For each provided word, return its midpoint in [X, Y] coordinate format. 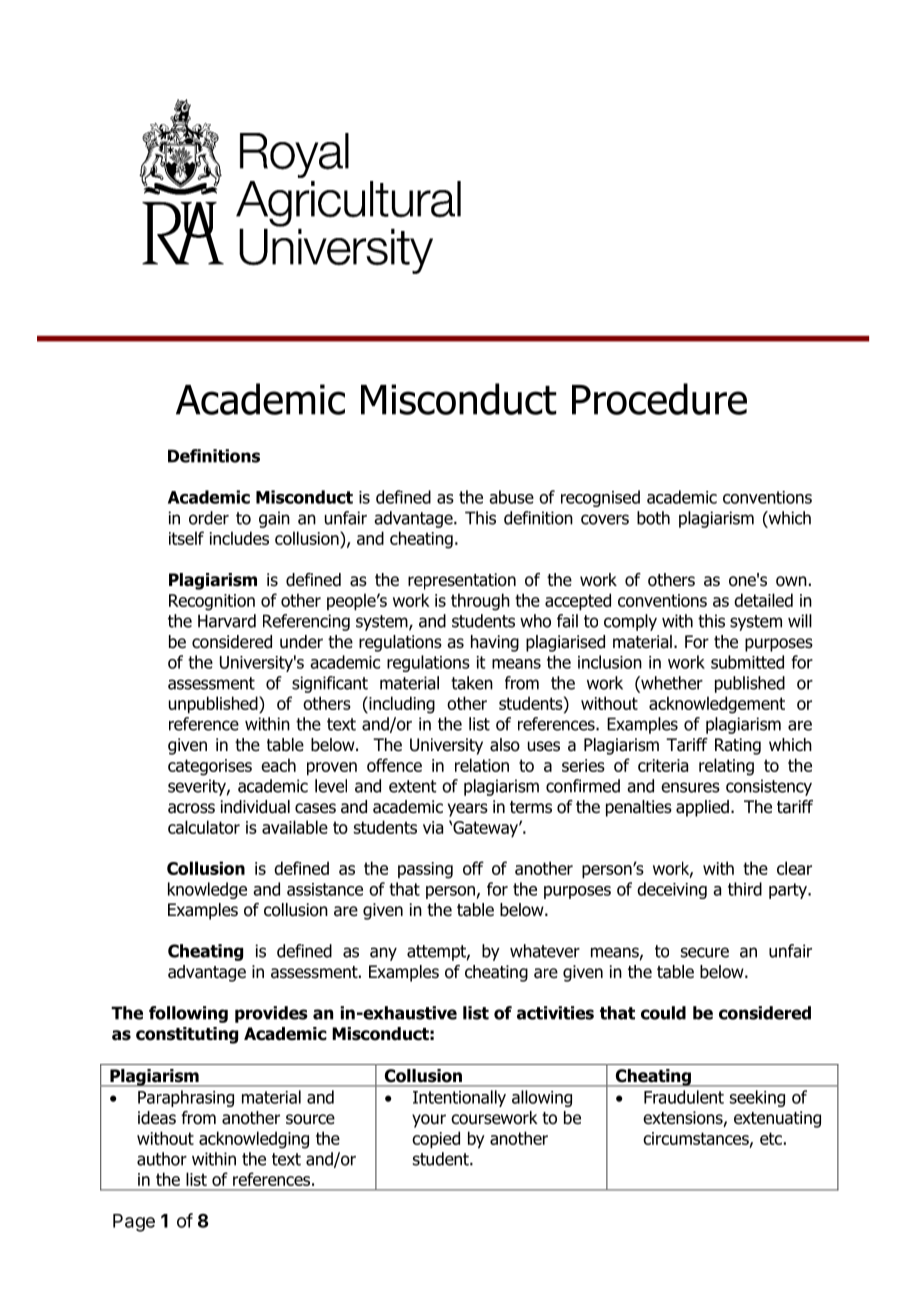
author [162, 1159]
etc [771, 1138]
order [209, 518]
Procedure [659, 399]
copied [436, 1140]
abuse [511, 497]
